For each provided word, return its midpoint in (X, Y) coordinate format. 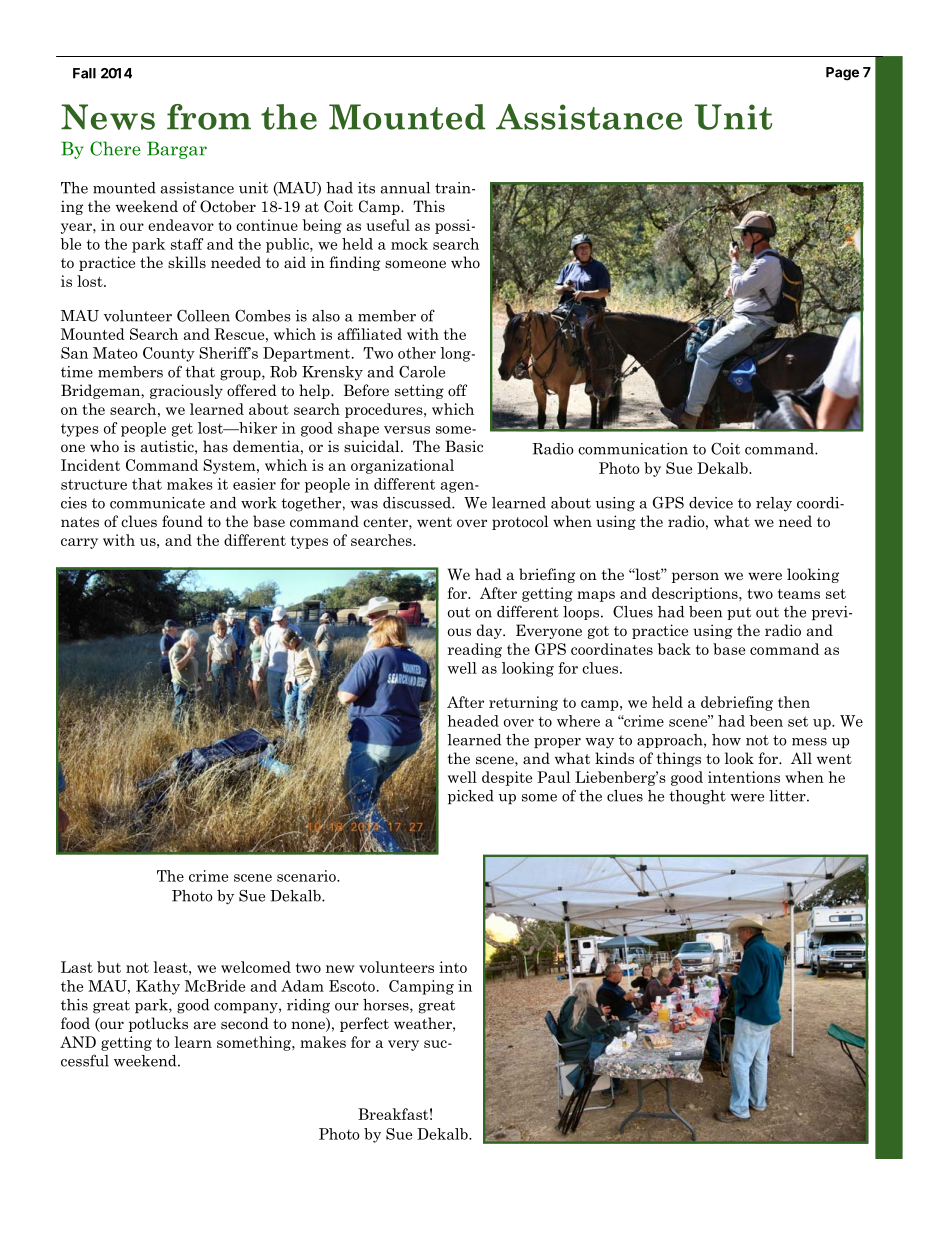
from (209, 117)
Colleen (203, 315)
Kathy (158, 987)
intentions (744, 777)
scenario (307, 876)
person (695, 577)
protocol (520, 522)
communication (633, 449)
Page (842, 74)
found (182, 521)
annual (405, 188)
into (453, 967)
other (417, 353)
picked (471, 797)
